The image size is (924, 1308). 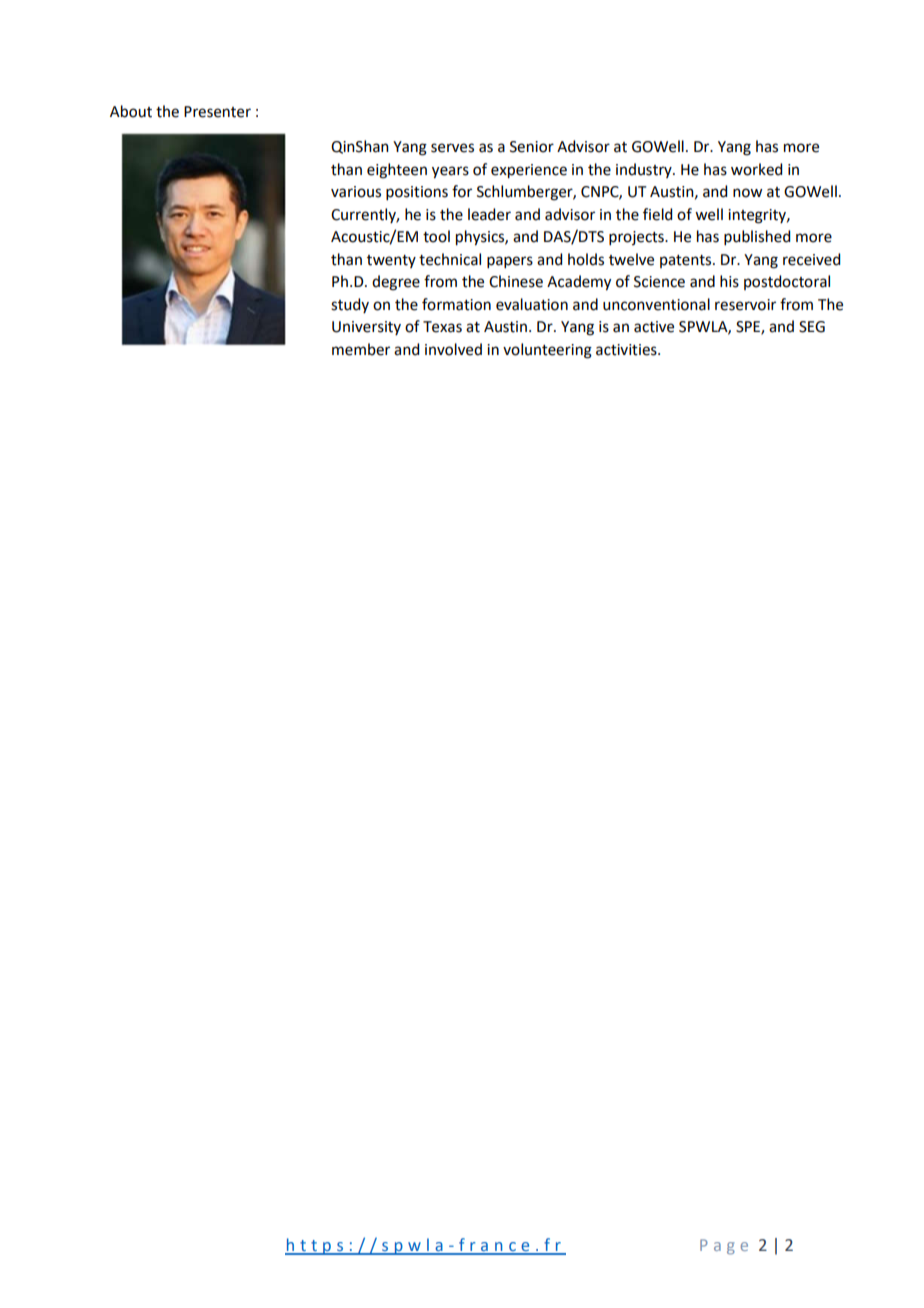 I want to click on serves, so click(x=452, y=148).
